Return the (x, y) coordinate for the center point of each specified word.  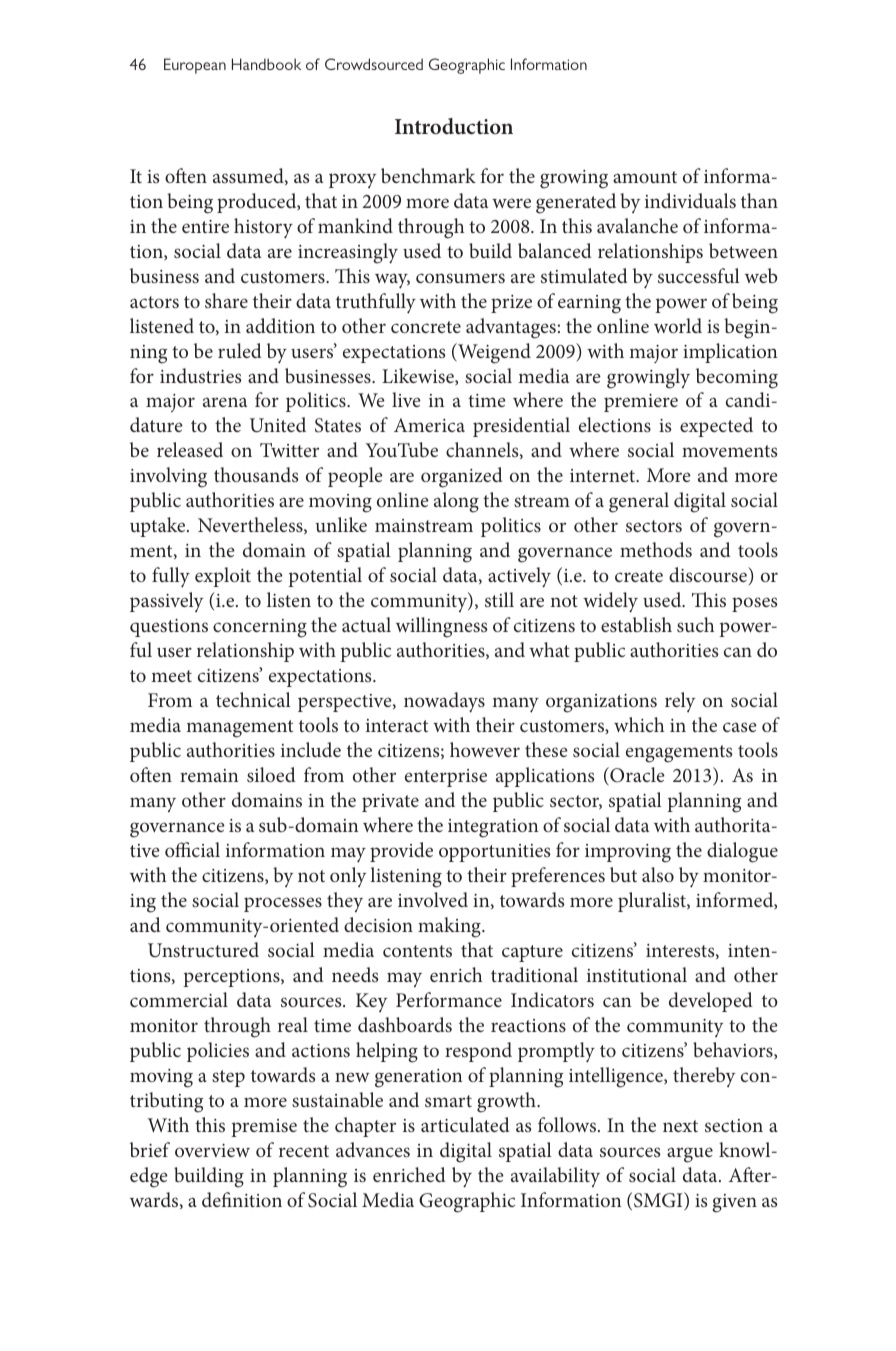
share (226, 300)
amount (645, 177)
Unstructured (203, 950)
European (195, 66)
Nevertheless (251, 525)
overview (212, 1150)
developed (711, 1002)
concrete (426, 327)
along (456, 502)
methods (656, 549)
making (450, 927)
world (678, 325)
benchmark (428, 175)
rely (680, 702)
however (485, 749)
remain (209, 775)
